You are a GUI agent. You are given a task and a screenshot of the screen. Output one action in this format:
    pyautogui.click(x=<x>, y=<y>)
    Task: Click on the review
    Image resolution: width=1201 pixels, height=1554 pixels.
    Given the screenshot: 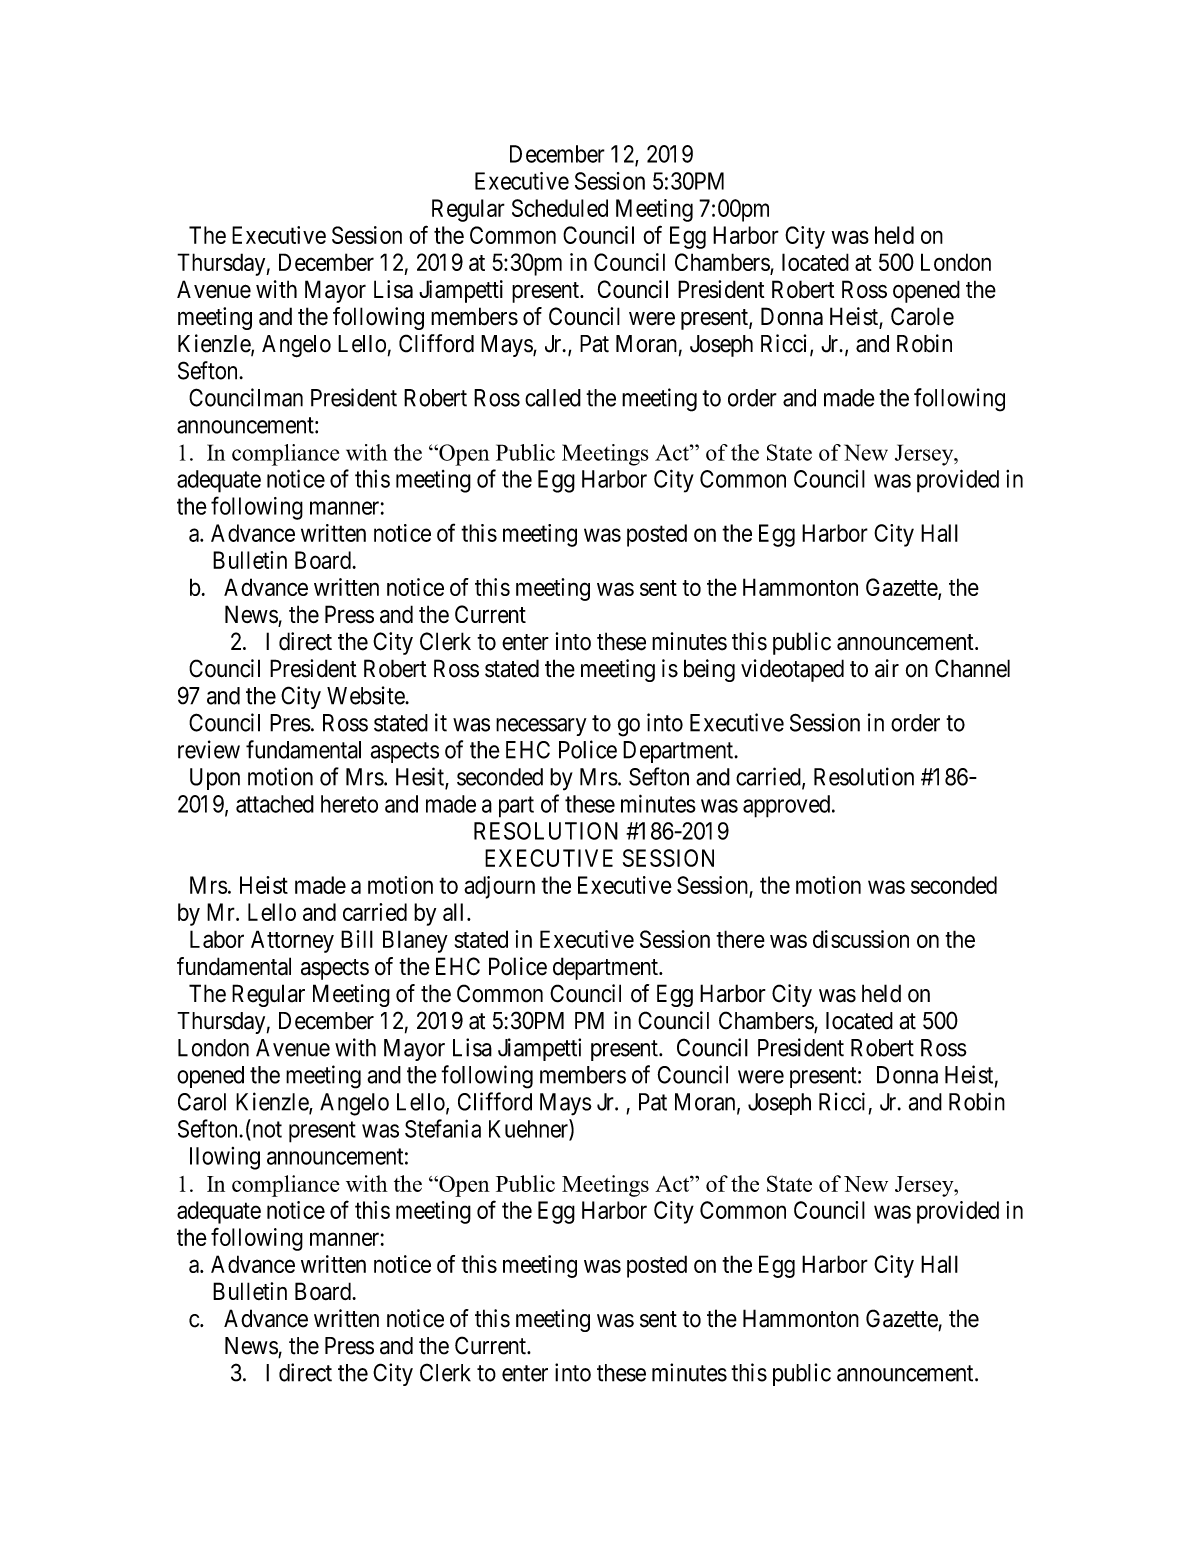 What is the action you would take?
    pyautogui.click(x=209, y=749)
